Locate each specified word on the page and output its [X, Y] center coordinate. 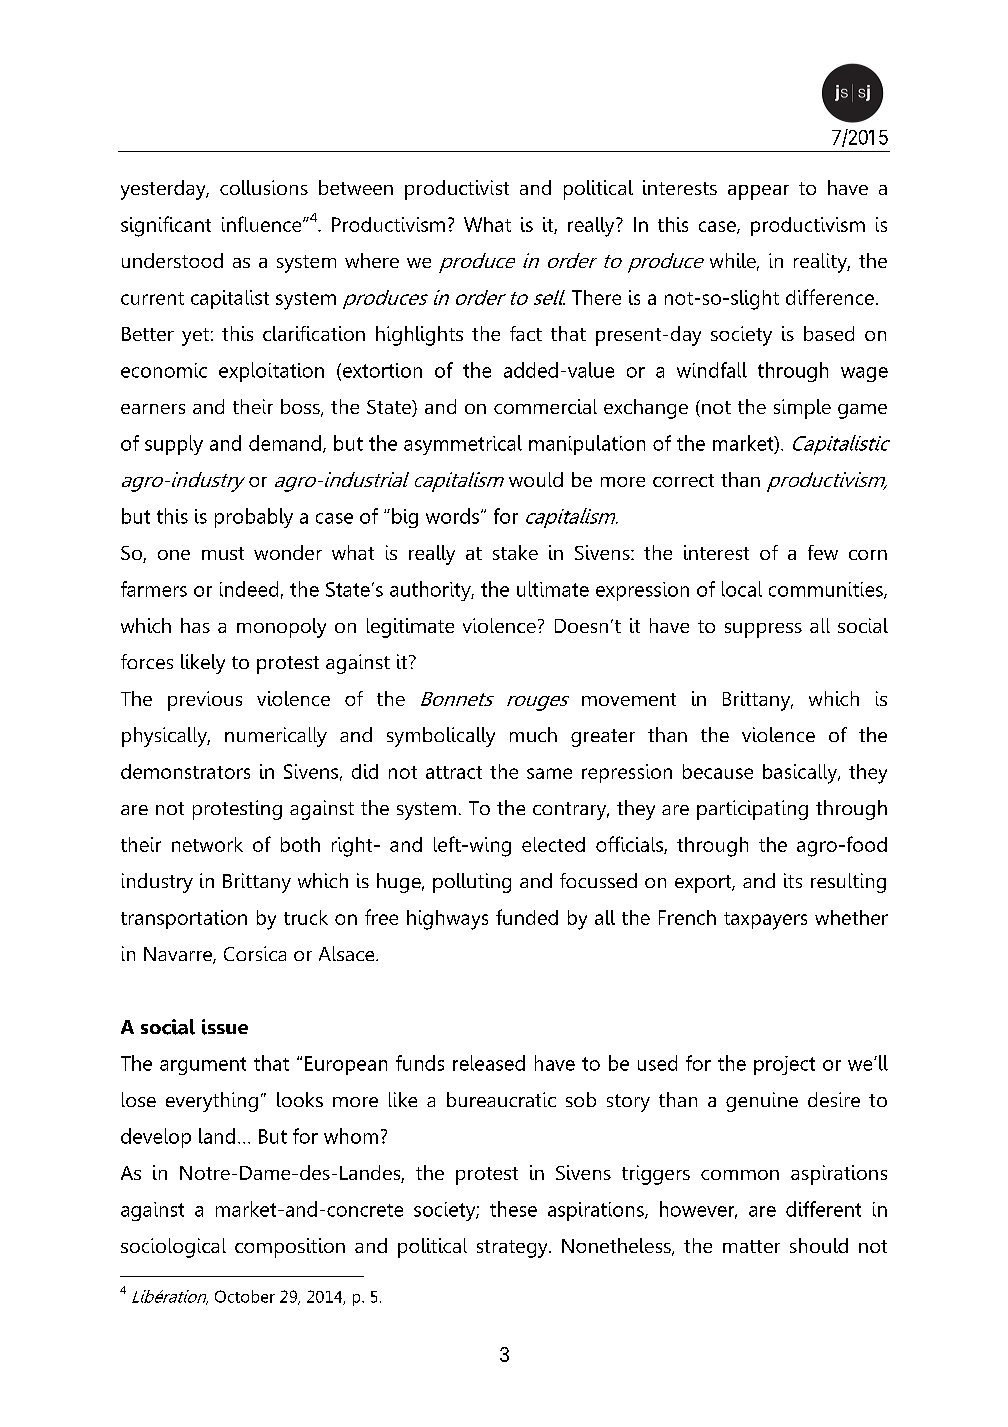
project [784, 1065]
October [245, 1296]
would [536, 479]
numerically [276, 737]
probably [254, 518]
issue [225, 1027]
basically [801, 774]
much [533, 734]
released [489, 1063]
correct [683, 480]
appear [758, 192]
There [596, 297]
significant [166, 226]
